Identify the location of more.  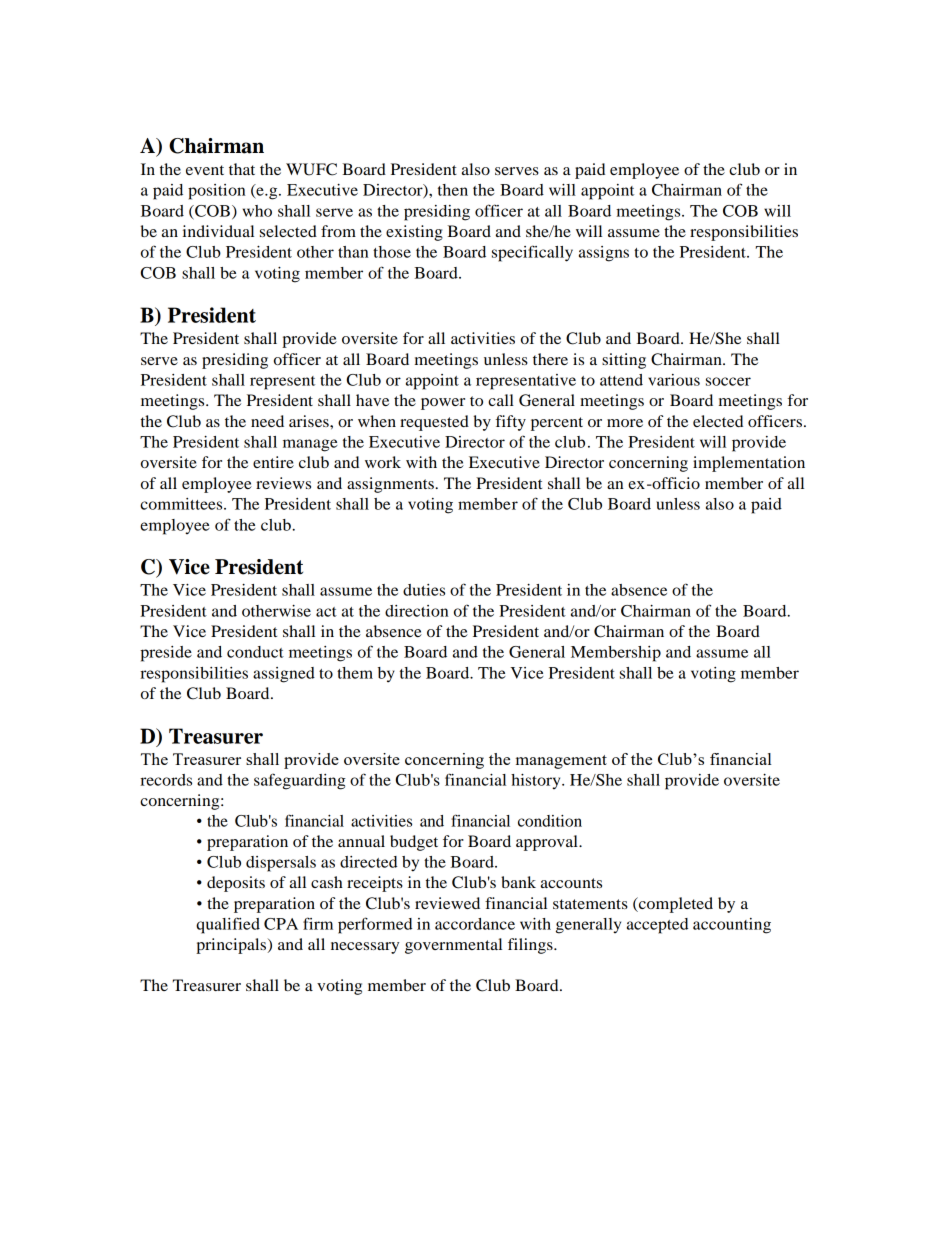
(625, 423).
